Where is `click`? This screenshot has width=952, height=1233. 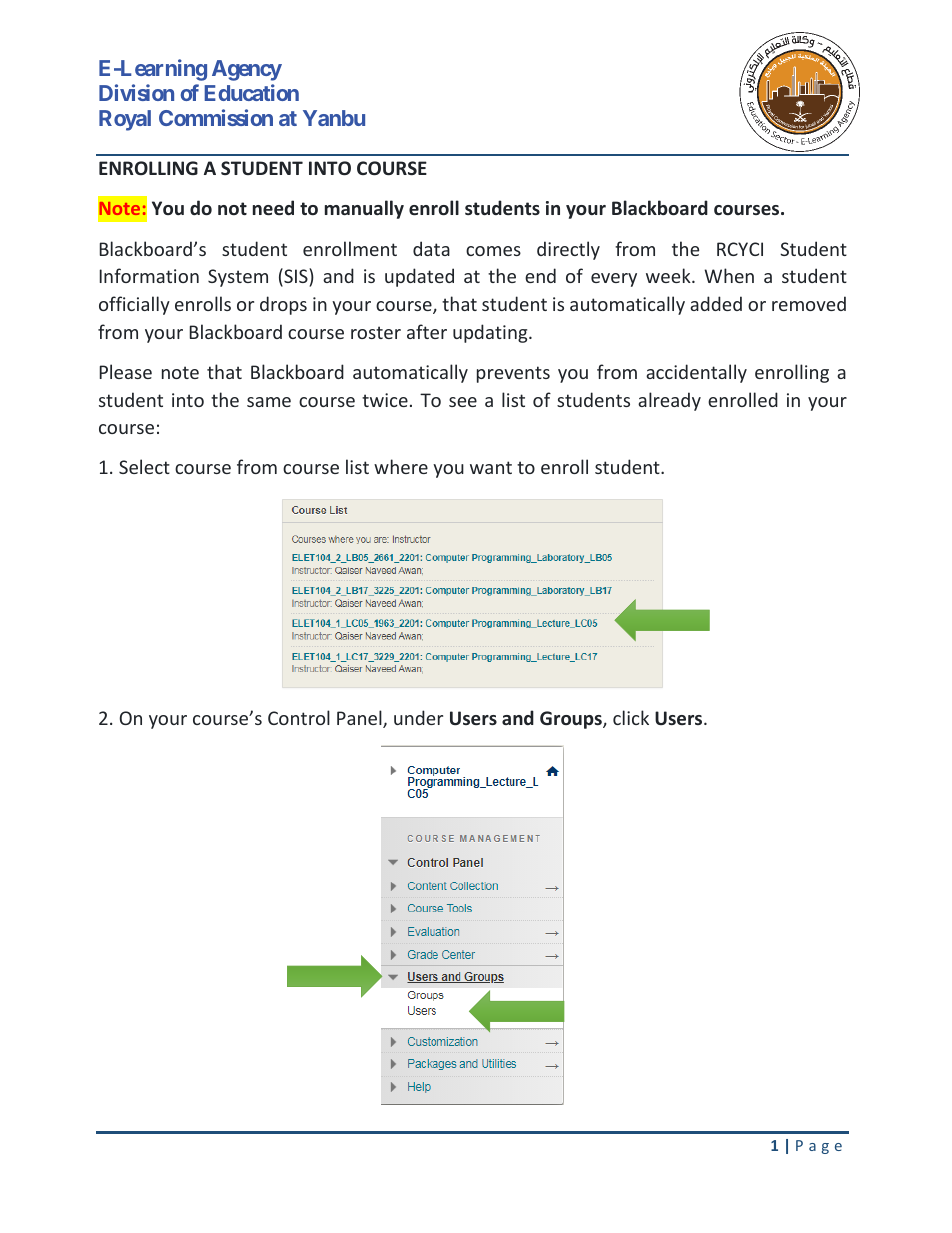 click is located at coordinates (631, 717).
